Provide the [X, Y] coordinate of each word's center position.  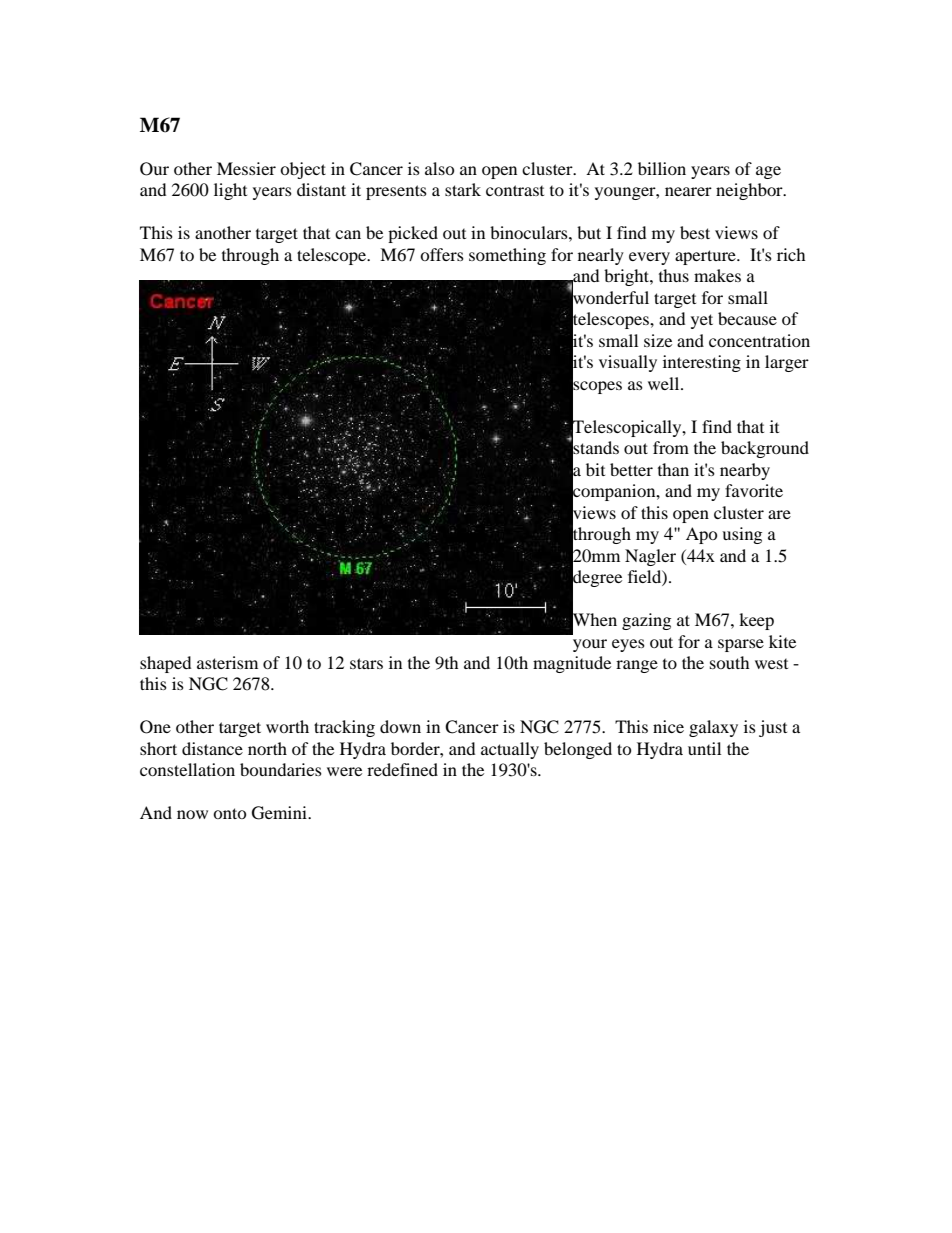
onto [229, 813]
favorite [754, 490]
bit [595, 469]
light [230, 191]
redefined [402, 769]
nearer [688, 191]
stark [463, 189]
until [704, 748]
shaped [165, 664]
